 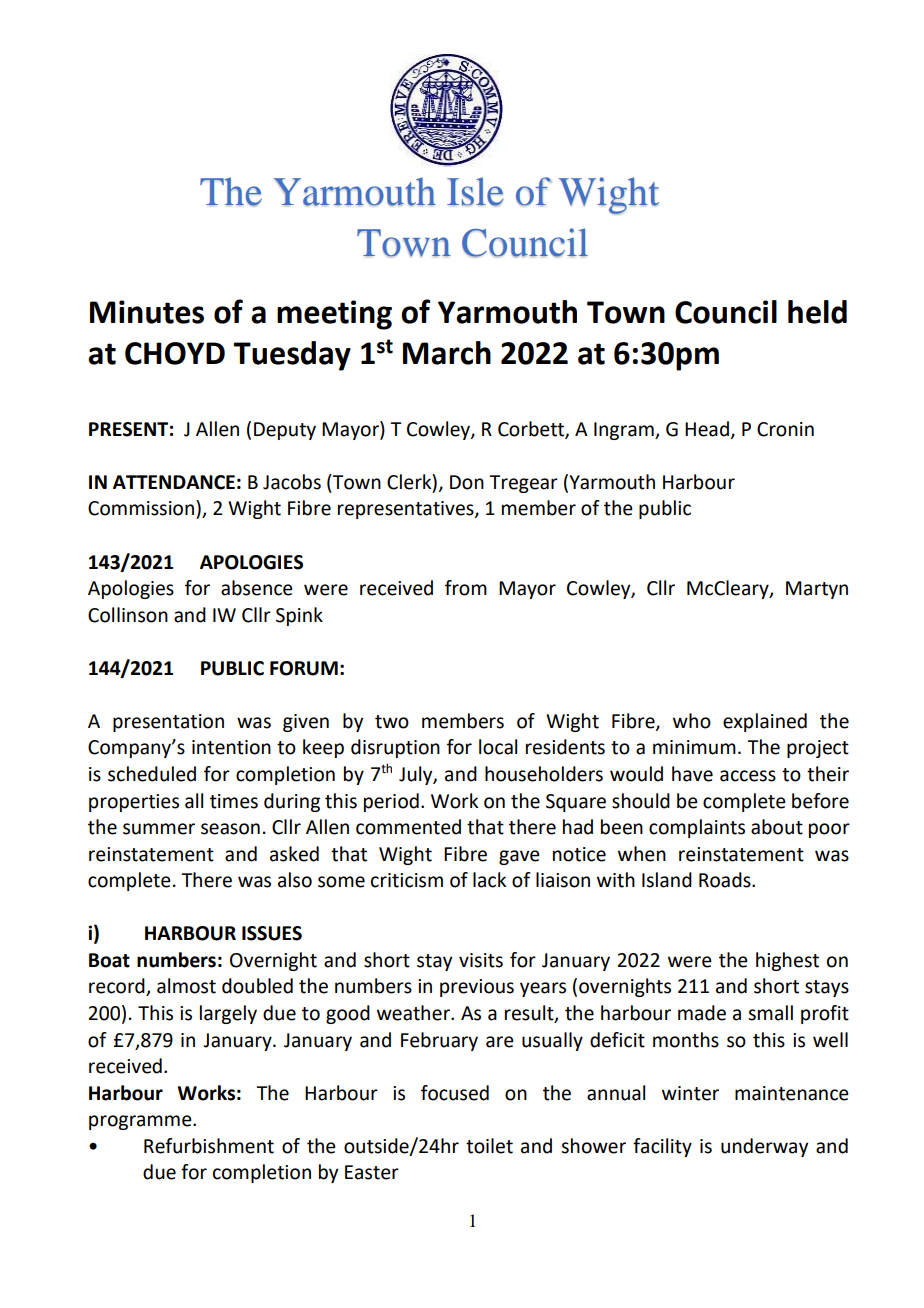 I want to click on Don, so click(x=467, y=482).
